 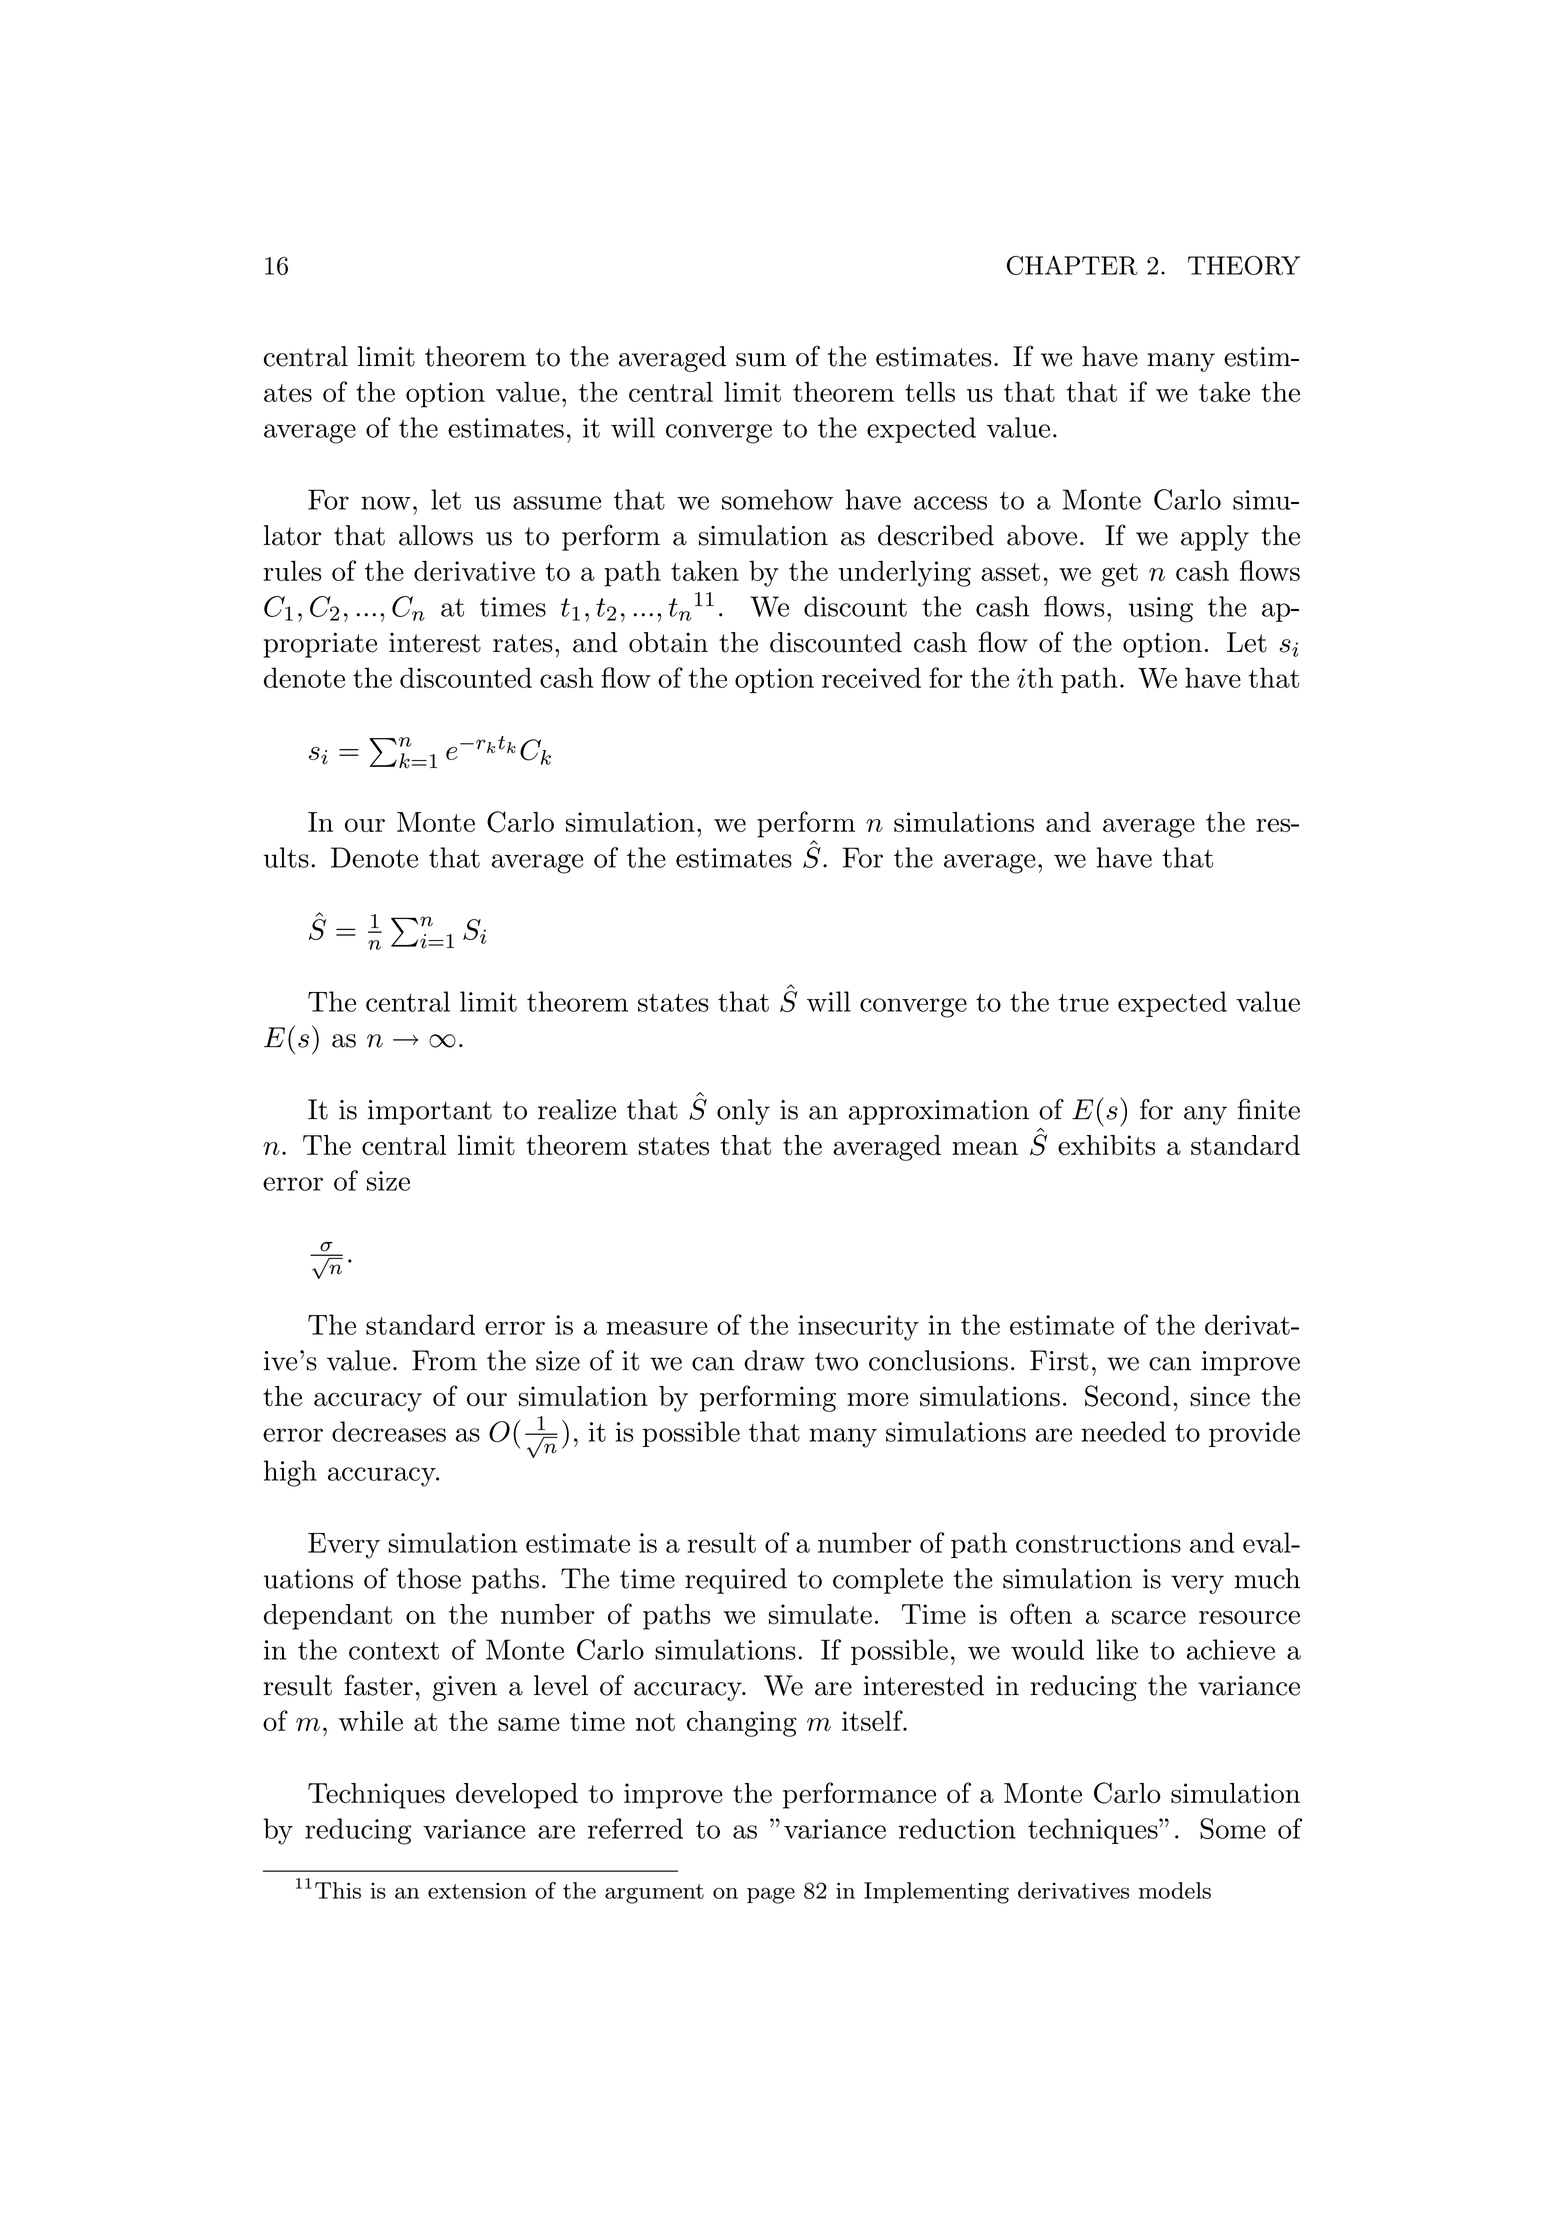 I want to click on needed, so click(x=1123, y=1431).
